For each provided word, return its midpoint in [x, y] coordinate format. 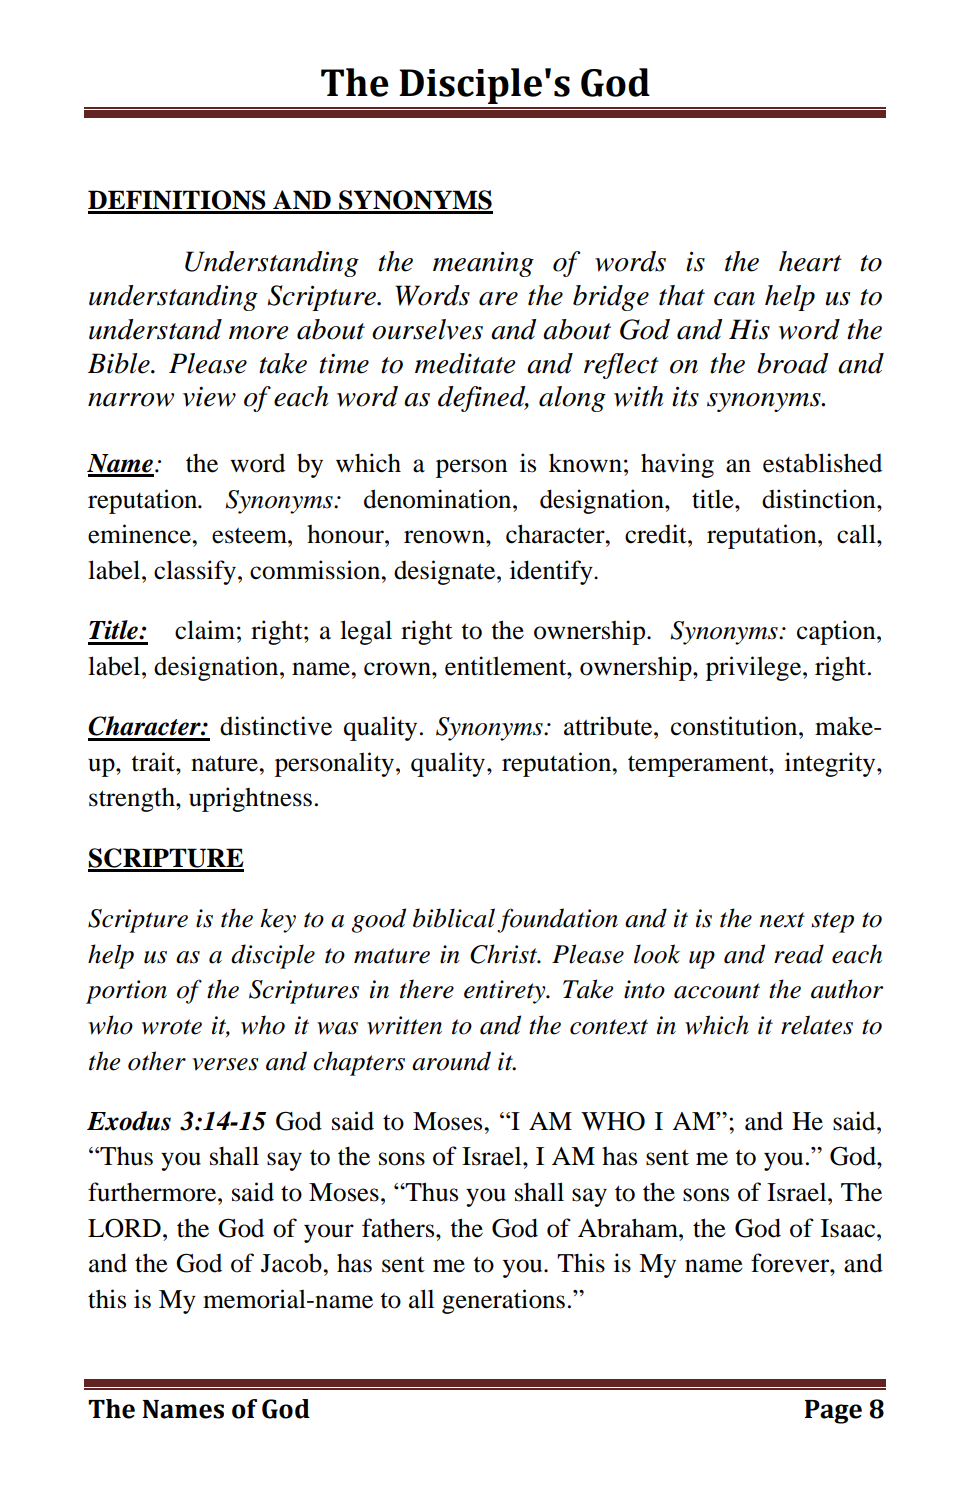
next [782, 920]
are [498, 299]
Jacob [292, 1263]
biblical [454, 918]
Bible [120, 363]
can [734, 299]
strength [133, 799]
